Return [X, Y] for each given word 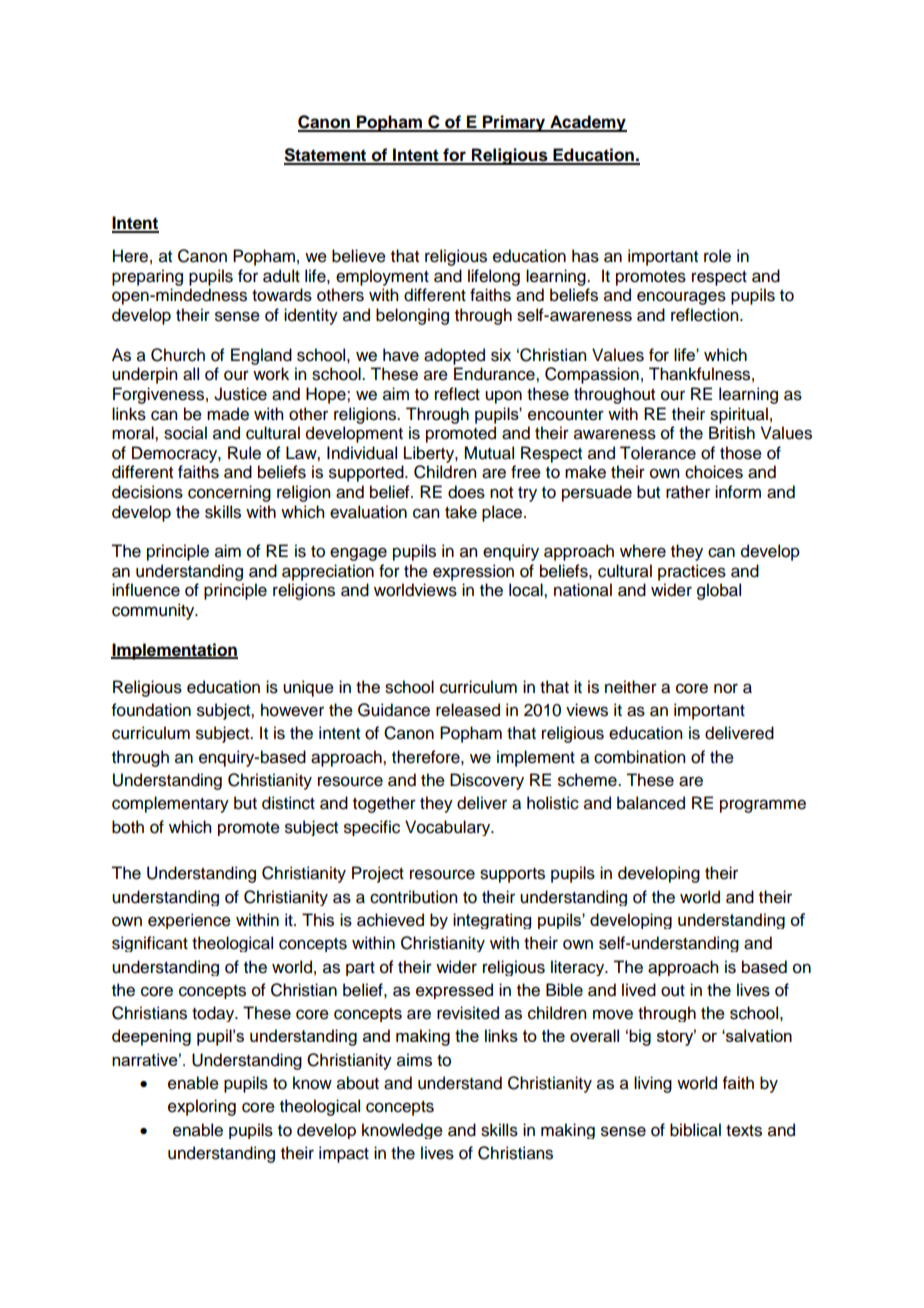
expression [473, 572]
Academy [587, 123]
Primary [514, 123]
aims [414, 1060]
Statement [326, 156]
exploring [202, 1107]
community [154, 611]
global [719, 591]
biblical [695, 1130]
